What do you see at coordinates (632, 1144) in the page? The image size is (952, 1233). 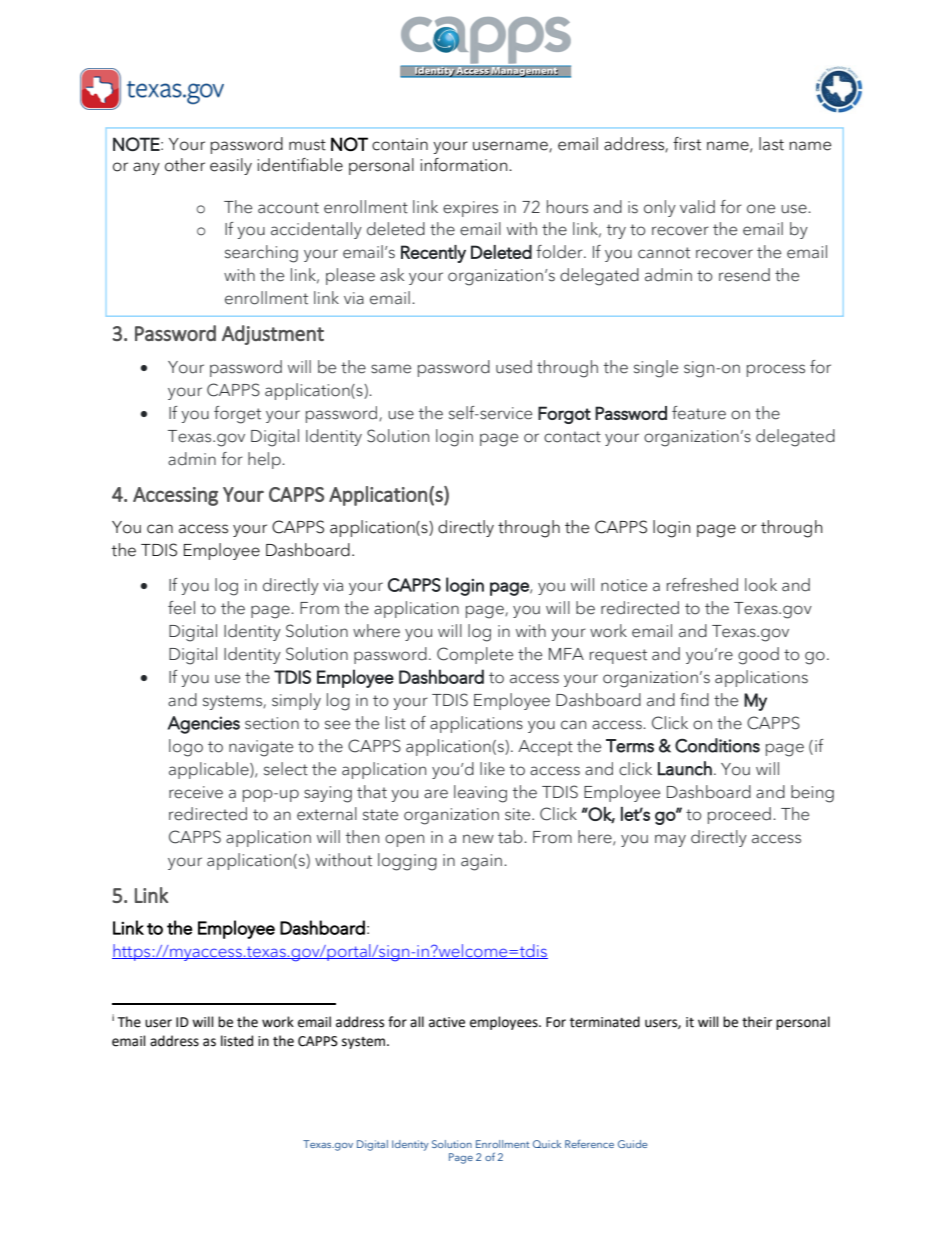 I see `Guide` at bounding box center [632, 1144].
